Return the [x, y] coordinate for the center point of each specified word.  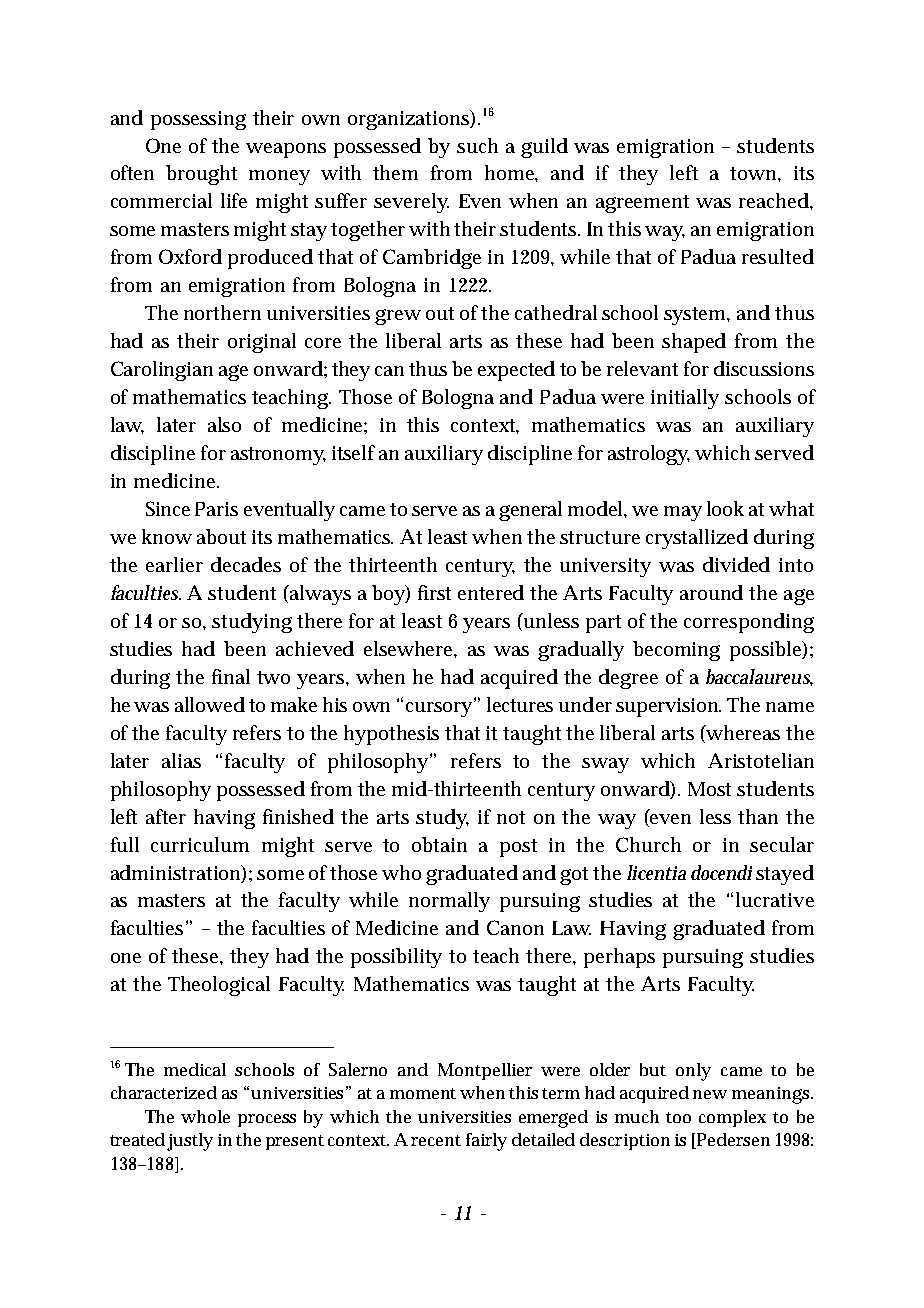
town [755, 174]
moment [423, 1093]
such [477, 145]
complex [732, 1118]
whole [205, 1116]
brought [201, 175]
